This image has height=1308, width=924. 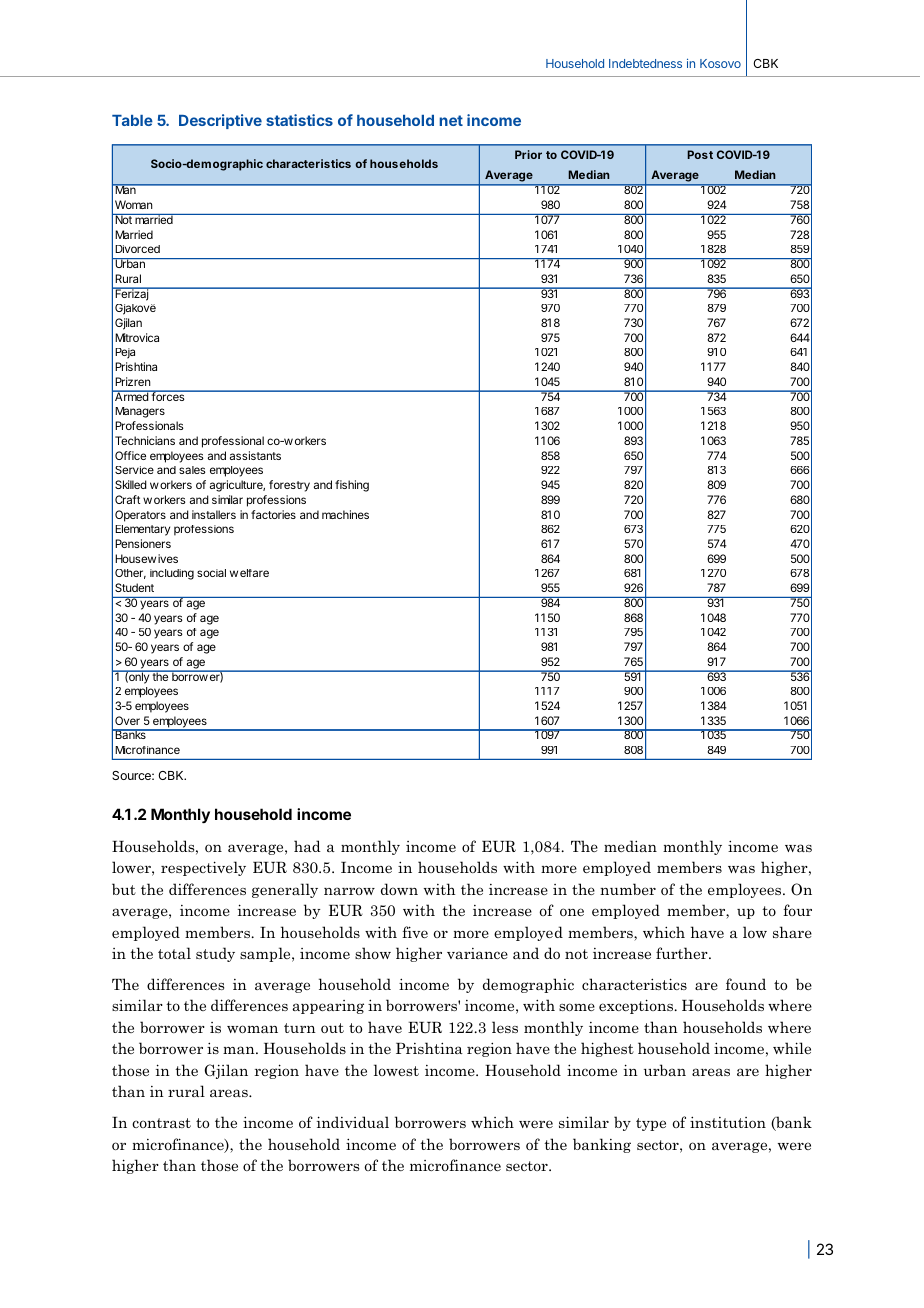 I want to click on social, so click(x=211, y=573).
